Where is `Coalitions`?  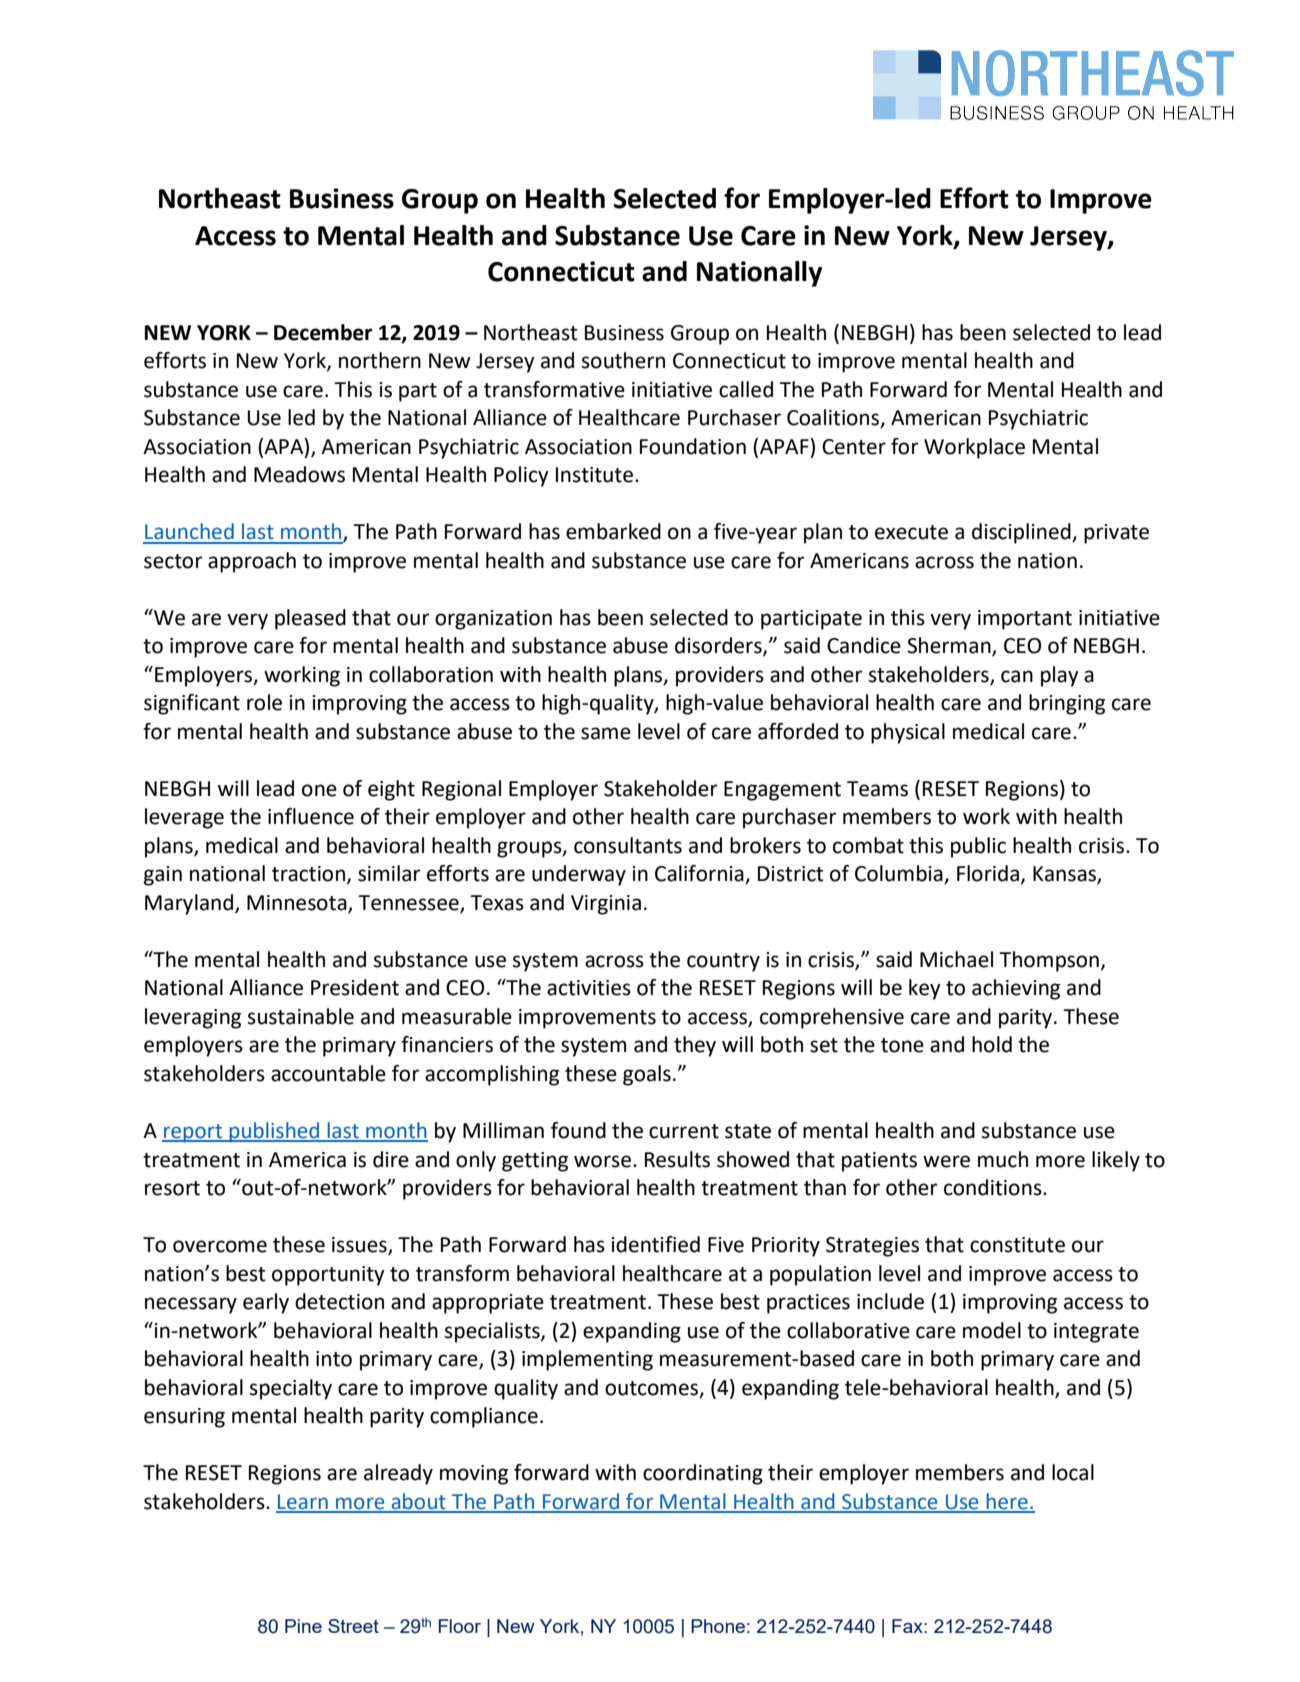
Coalitions is located at coordinates (834, 418).
